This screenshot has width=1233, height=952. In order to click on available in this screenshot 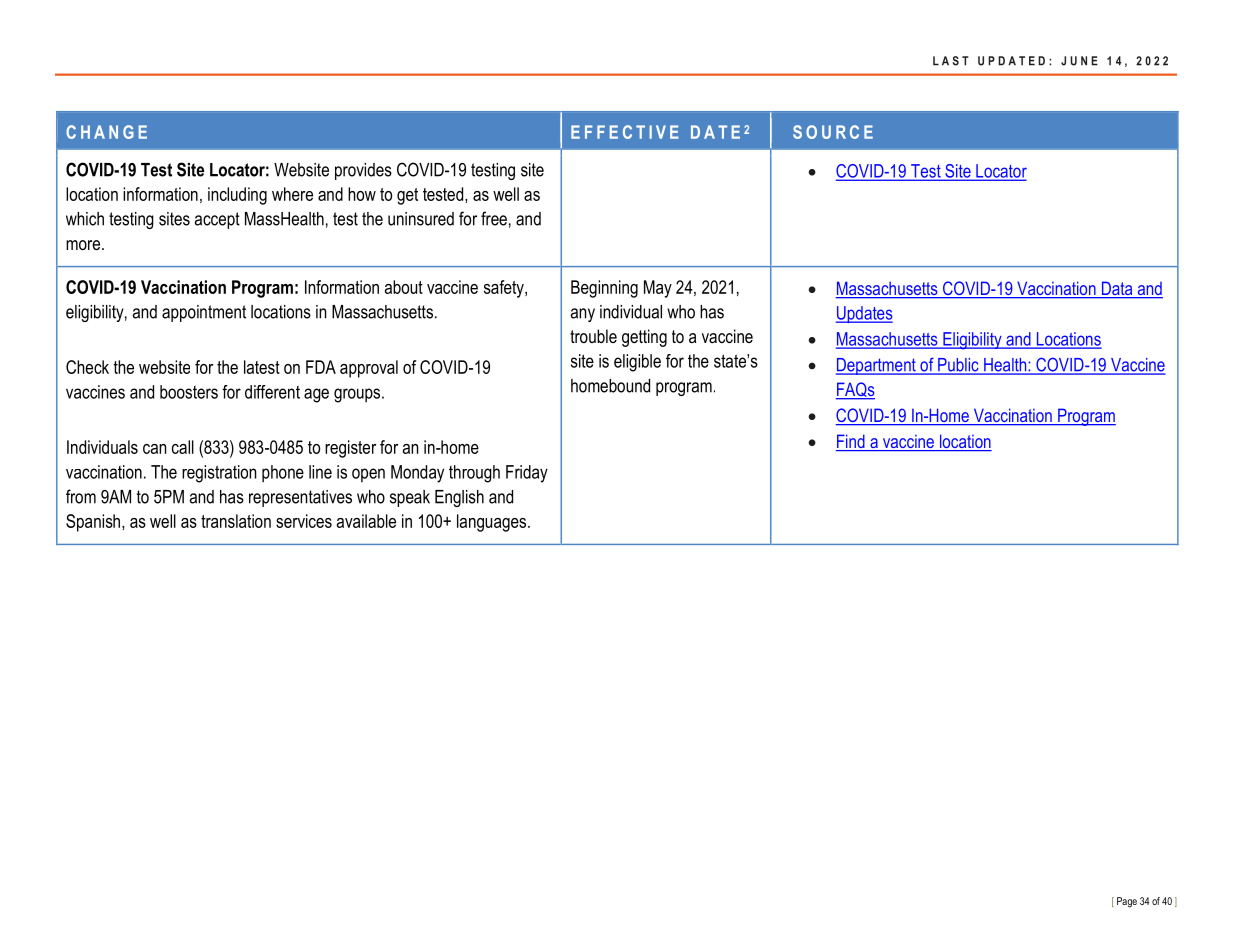, I will do `click(366, 521)`.
